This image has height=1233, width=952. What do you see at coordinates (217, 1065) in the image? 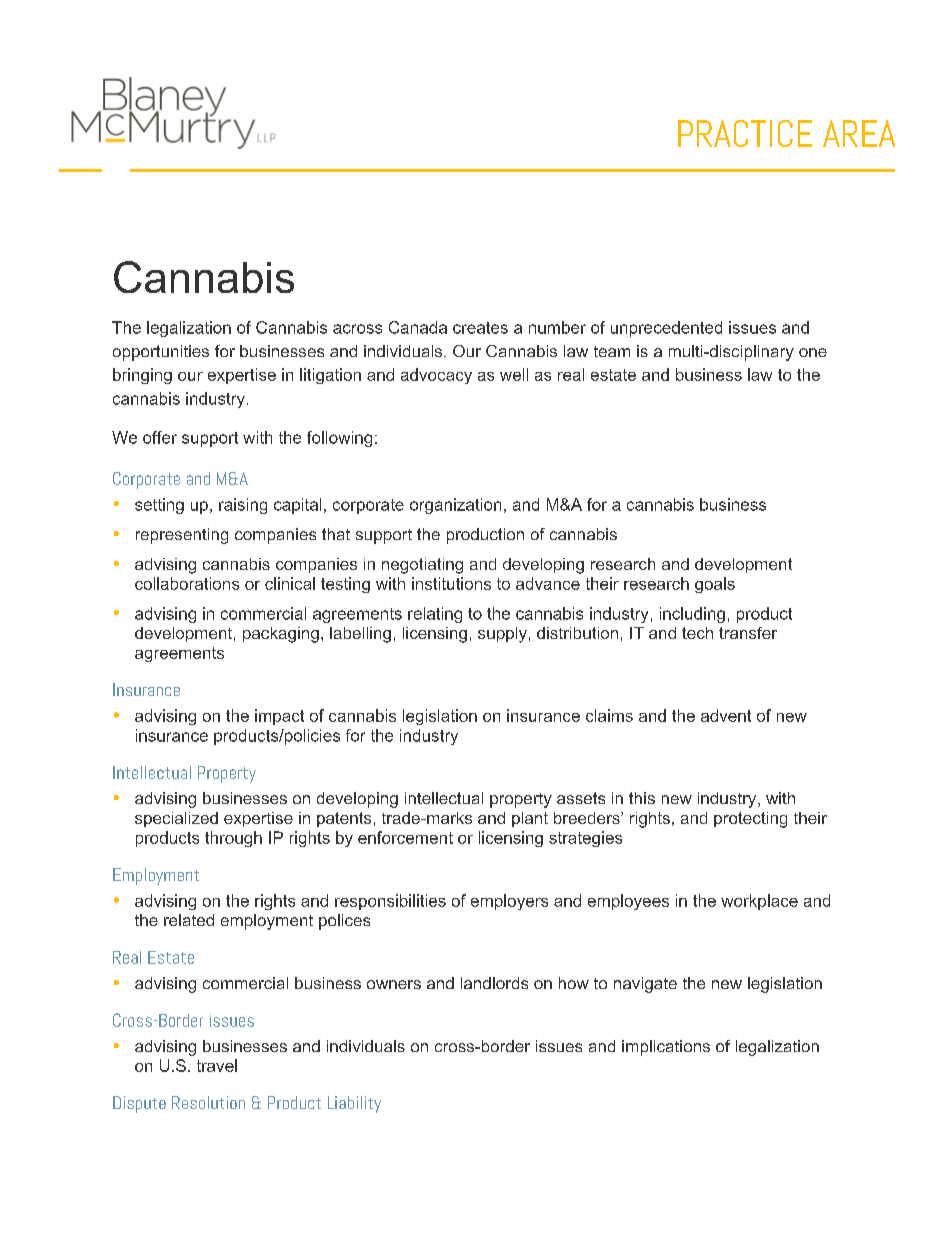
I see `travel` at bounding box center [217, 1065].
